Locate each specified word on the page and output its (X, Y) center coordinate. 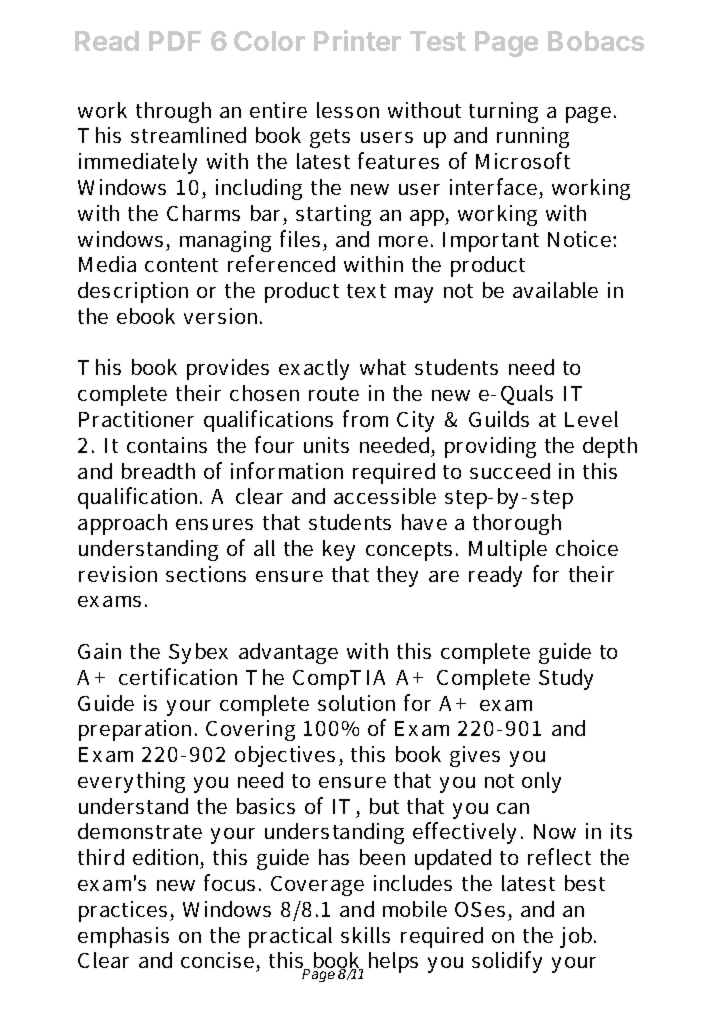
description (133, 292)
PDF (175, 41)
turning (503, 112)
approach (122, 524)
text (366, 291)
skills (365, 935)
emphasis (123, 937)
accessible (385, 496)
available (555, 290)
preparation (137, 730)
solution (356, 703)
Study (566, 679)
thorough (517, 524)
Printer (357, 40)
